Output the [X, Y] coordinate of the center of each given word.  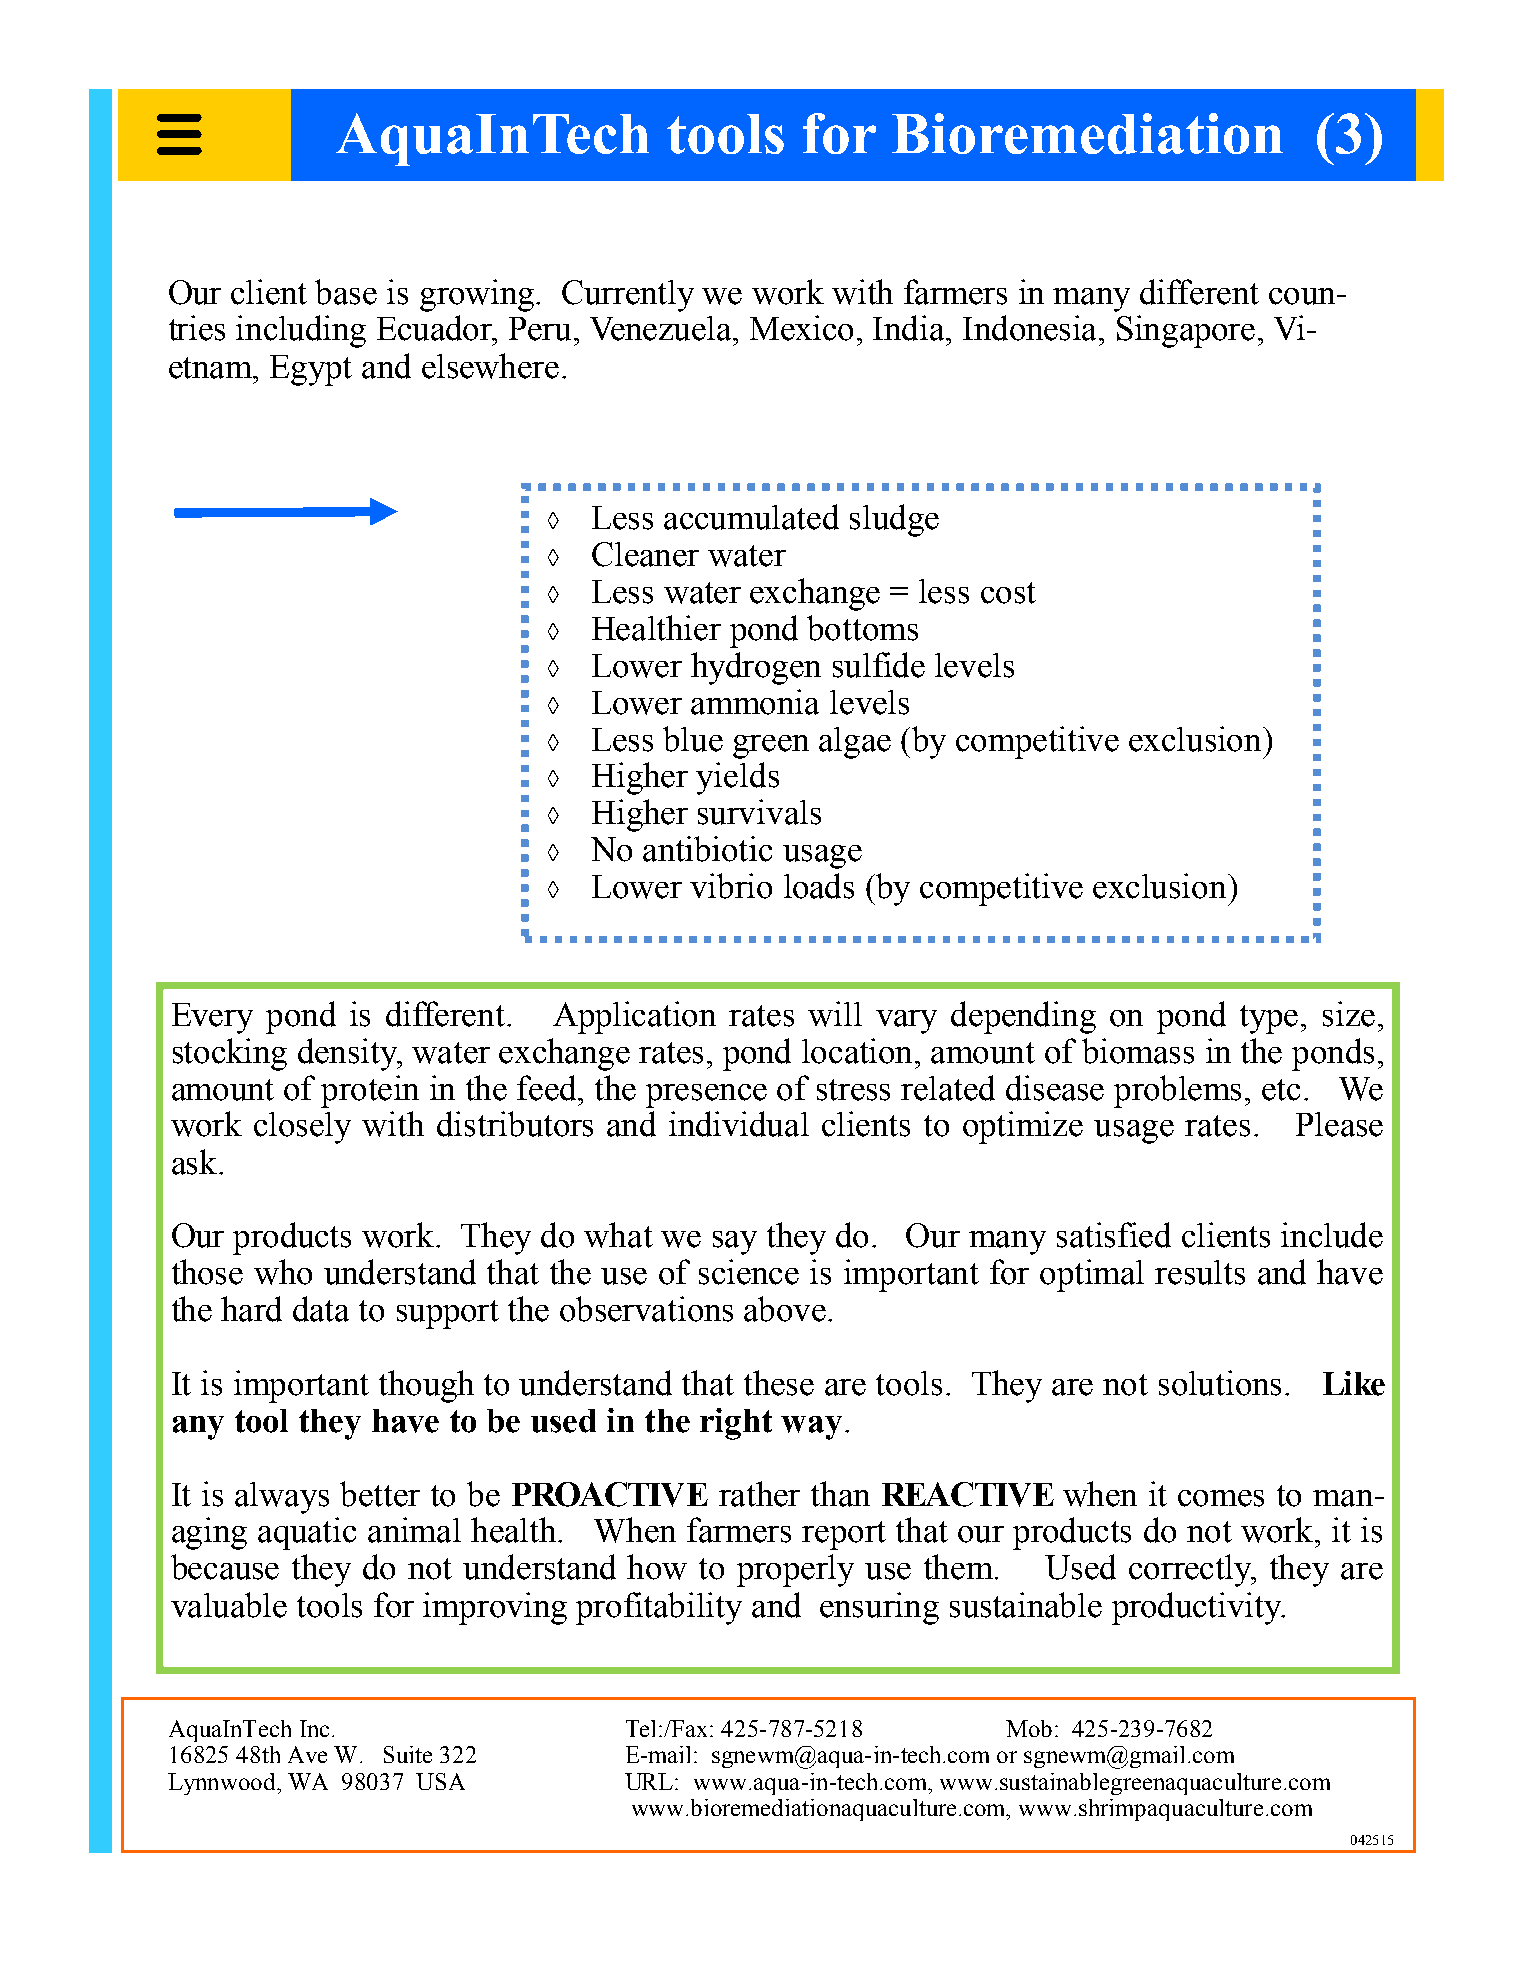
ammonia [755, 702]
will [835, 1014]
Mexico [801, 328]
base [346, 292]
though [426, 1386]
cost [1008, 593]
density [349, 1054]
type [1269, 1019]
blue [693, 739]
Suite [408, 1754]
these [779, 1383]
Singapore [1186, 331]
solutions [1220, 1383]
